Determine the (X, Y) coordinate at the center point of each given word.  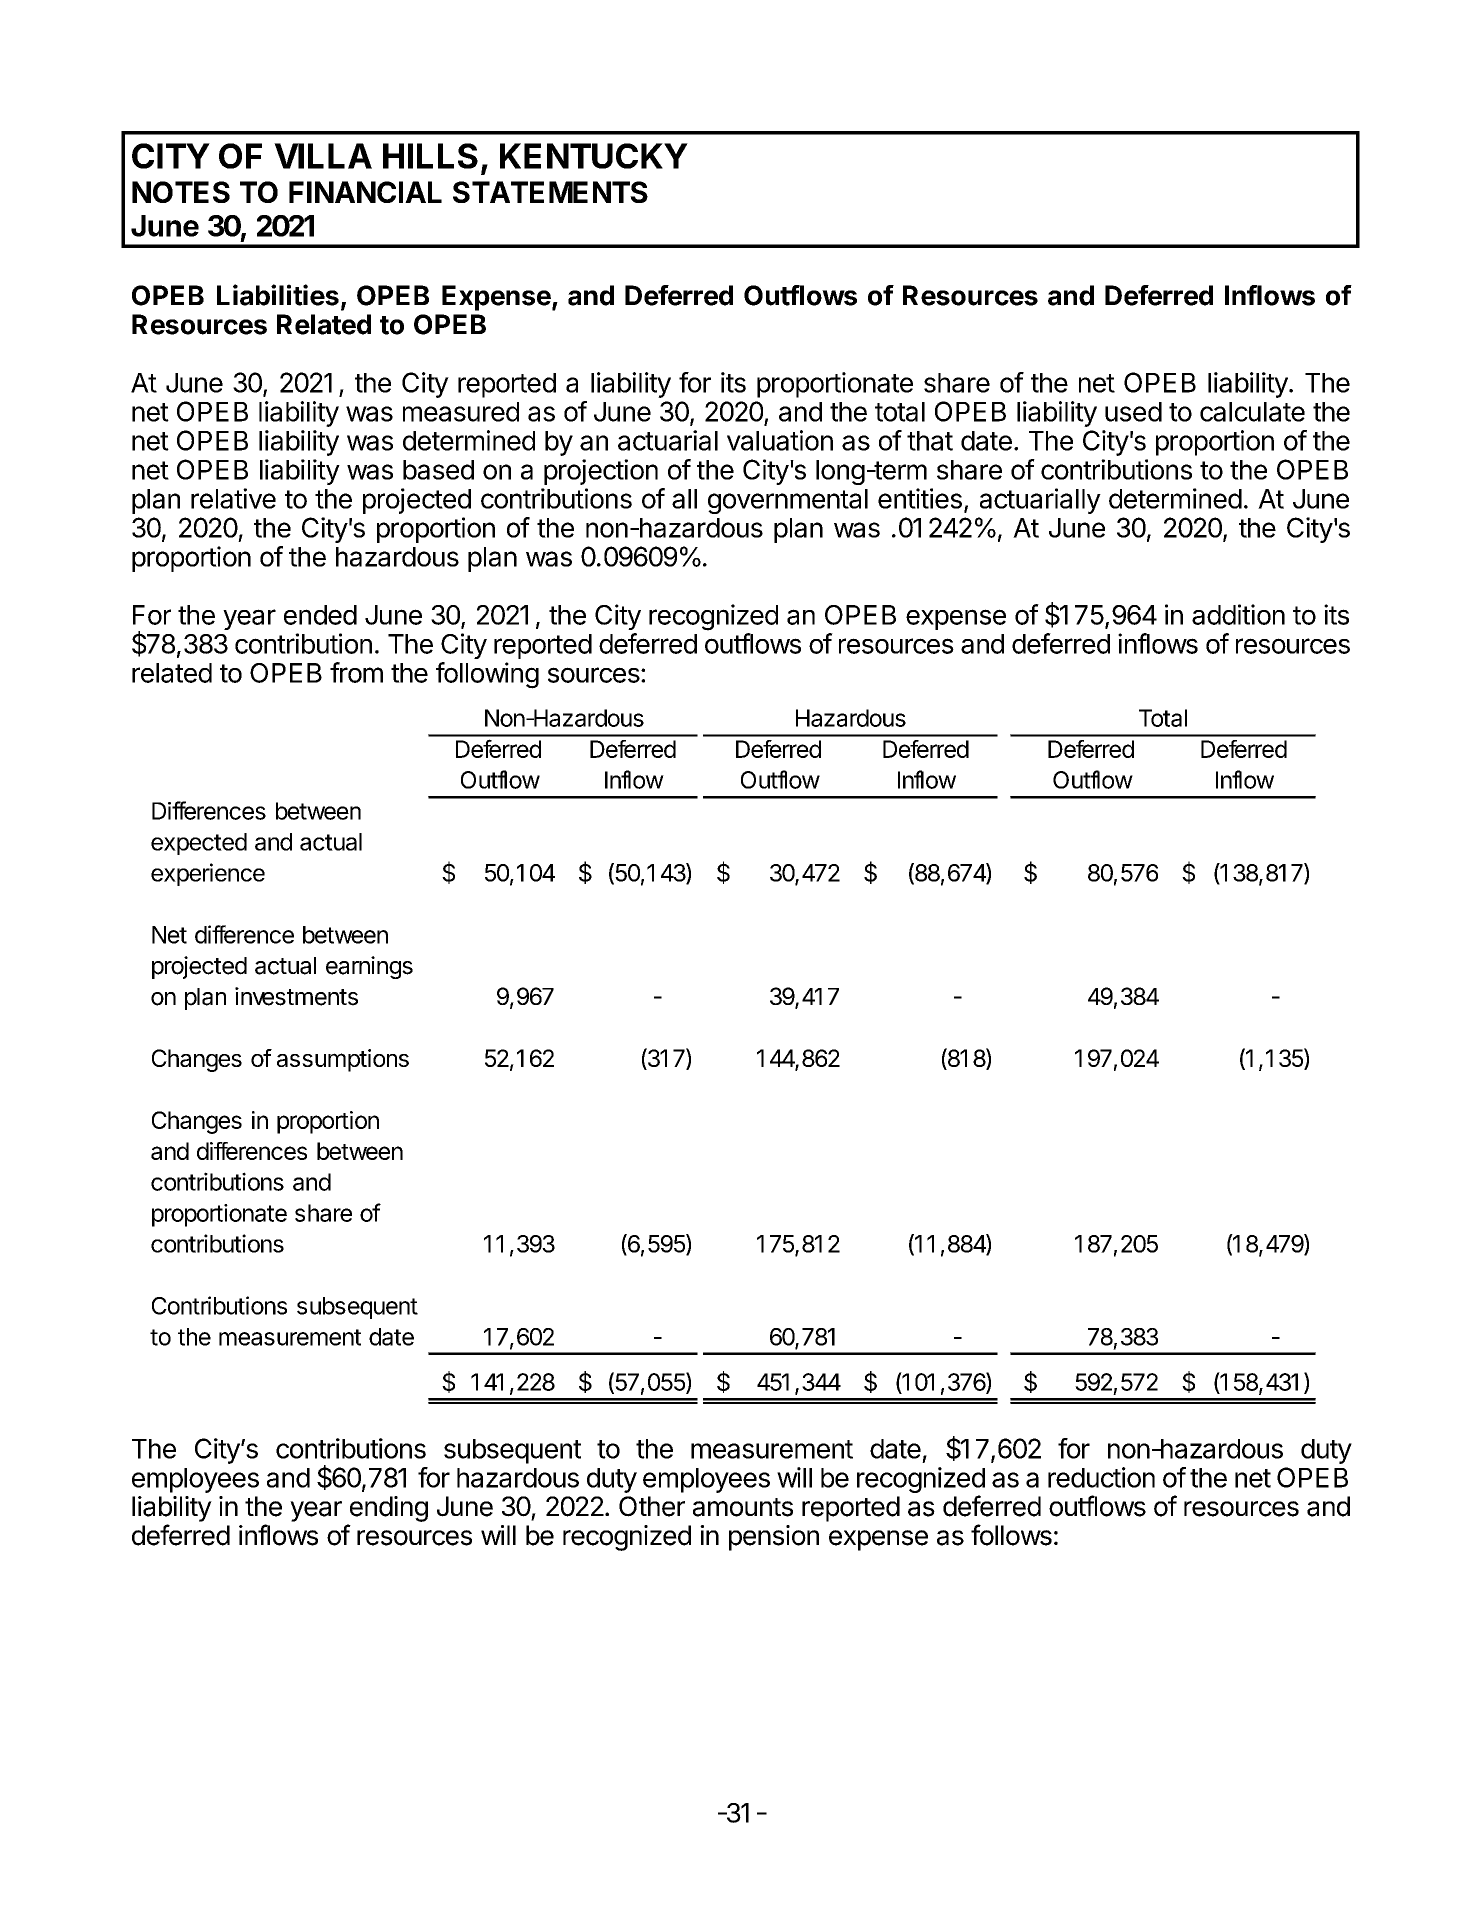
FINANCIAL (365, 192)
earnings (369, 967)
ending (389, 1509)
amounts (743, 1507)
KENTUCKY (594, 156)
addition (1238, 614)
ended (320, 615)
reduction (1101, 1477)
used (1133, 412)
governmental (788, 501)
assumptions (343, 1060)
